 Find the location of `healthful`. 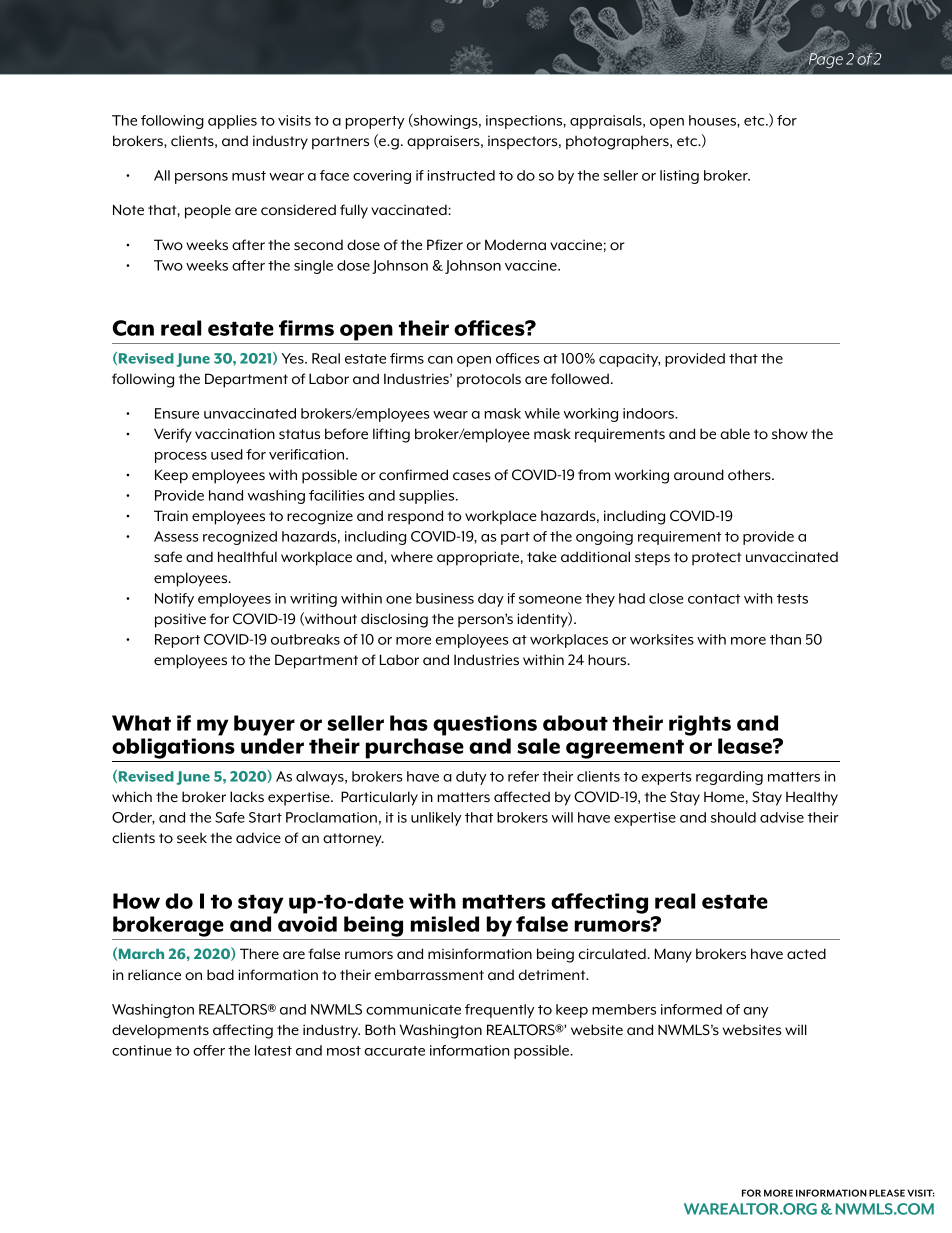

healthful is located at coordinates (247, 556).
